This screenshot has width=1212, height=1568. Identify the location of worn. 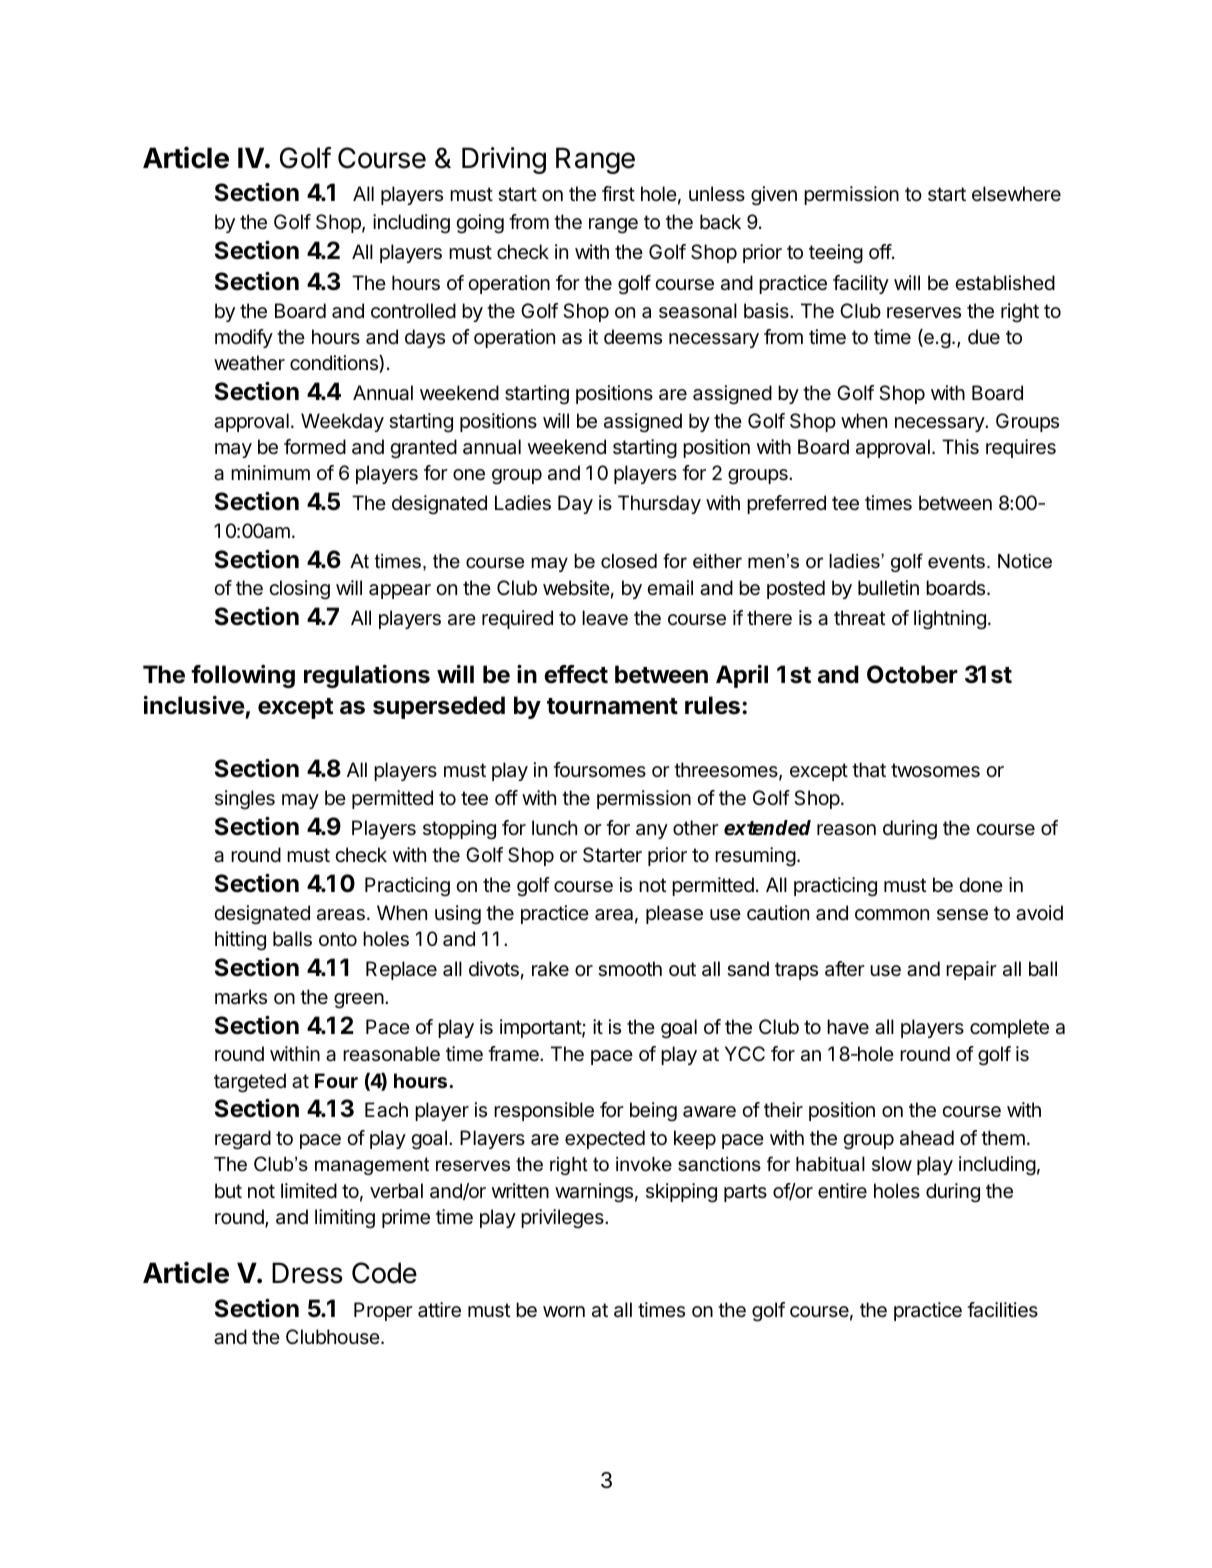
(564, 1311).
